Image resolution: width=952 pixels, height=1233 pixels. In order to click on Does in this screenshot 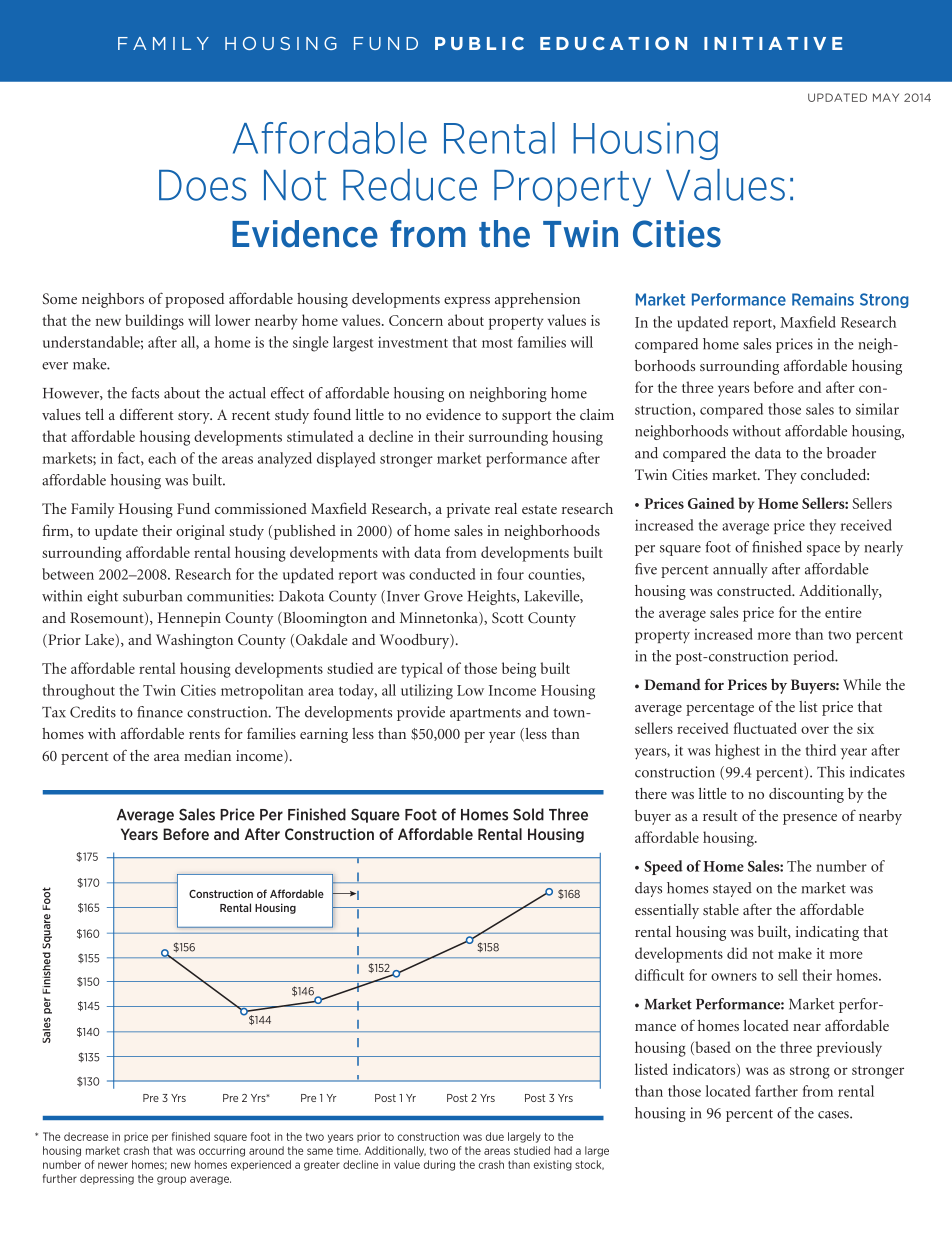, I will do `click(203, 185)`.
